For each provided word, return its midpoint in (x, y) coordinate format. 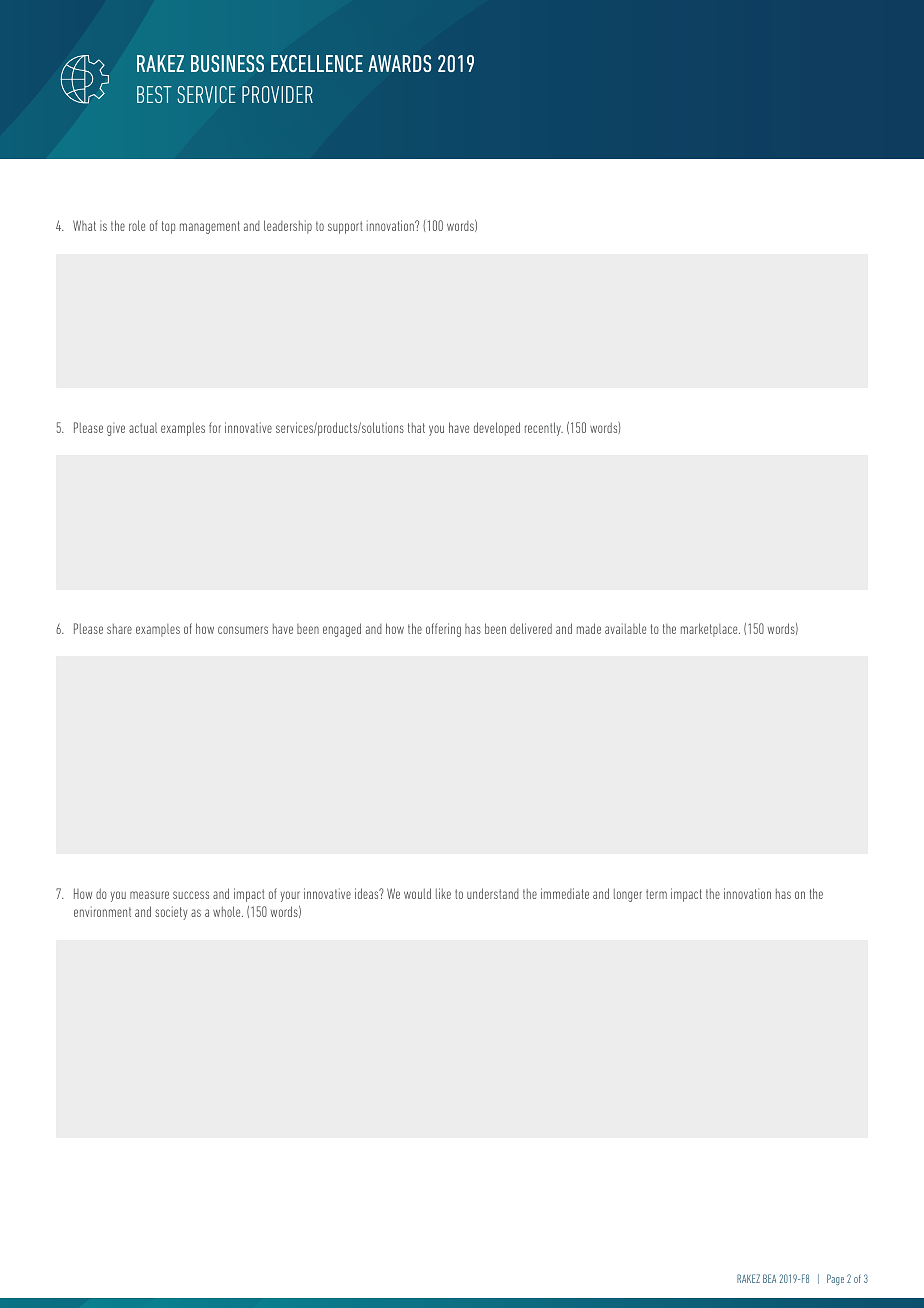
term (656, 894)
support (345, 227)
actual (143, 428)
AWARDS (399, 63)
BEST (154, 94)
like (443, 893)
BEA (769, 1278)
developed (497, 429)
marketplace (710, 630)
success (191, 895)
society (171, 913)
